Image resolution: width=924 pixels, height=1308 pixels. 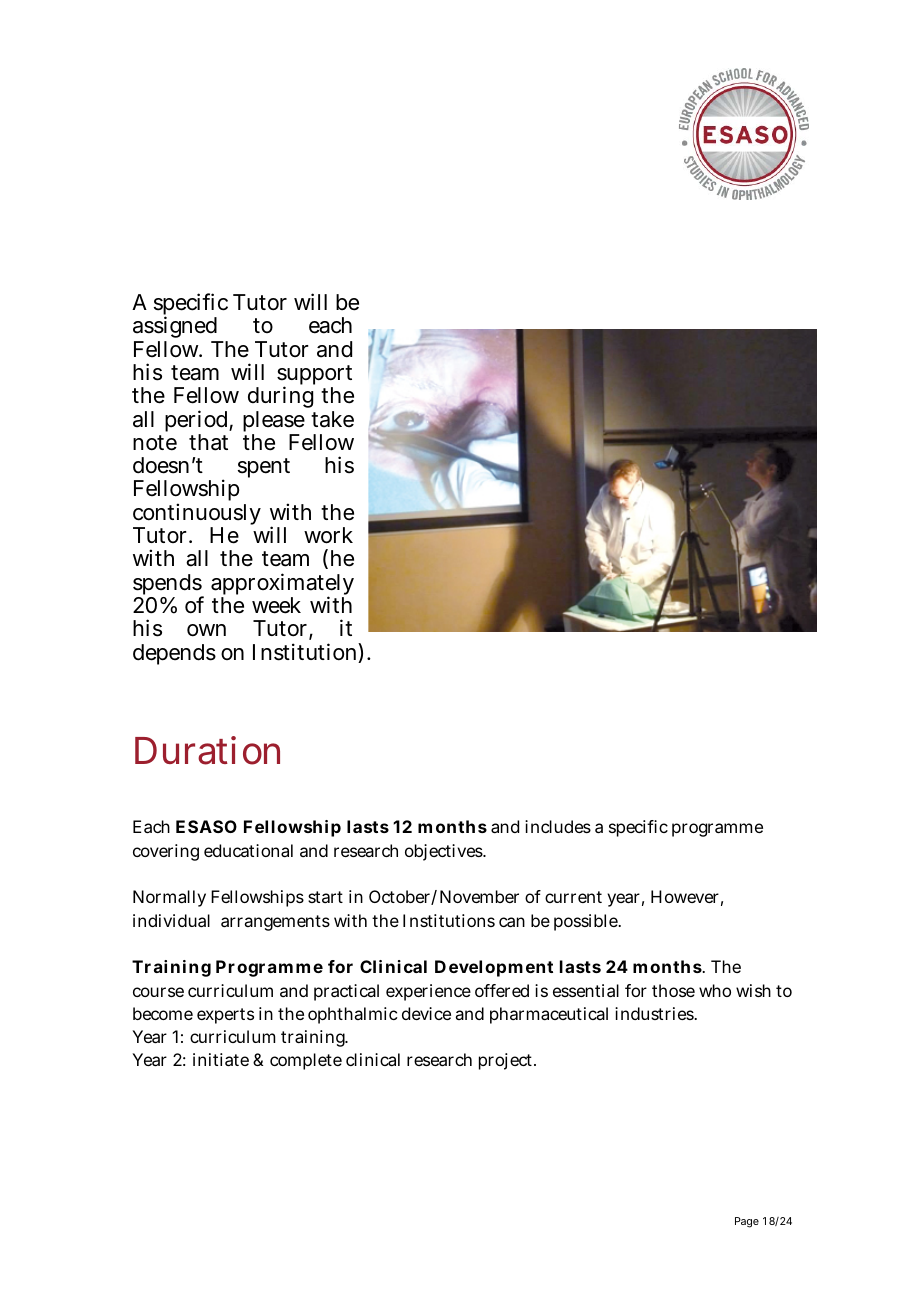 What do you see at coordinates (332, 419) in the image?
I see `take` at bounding box center [332, 419].
